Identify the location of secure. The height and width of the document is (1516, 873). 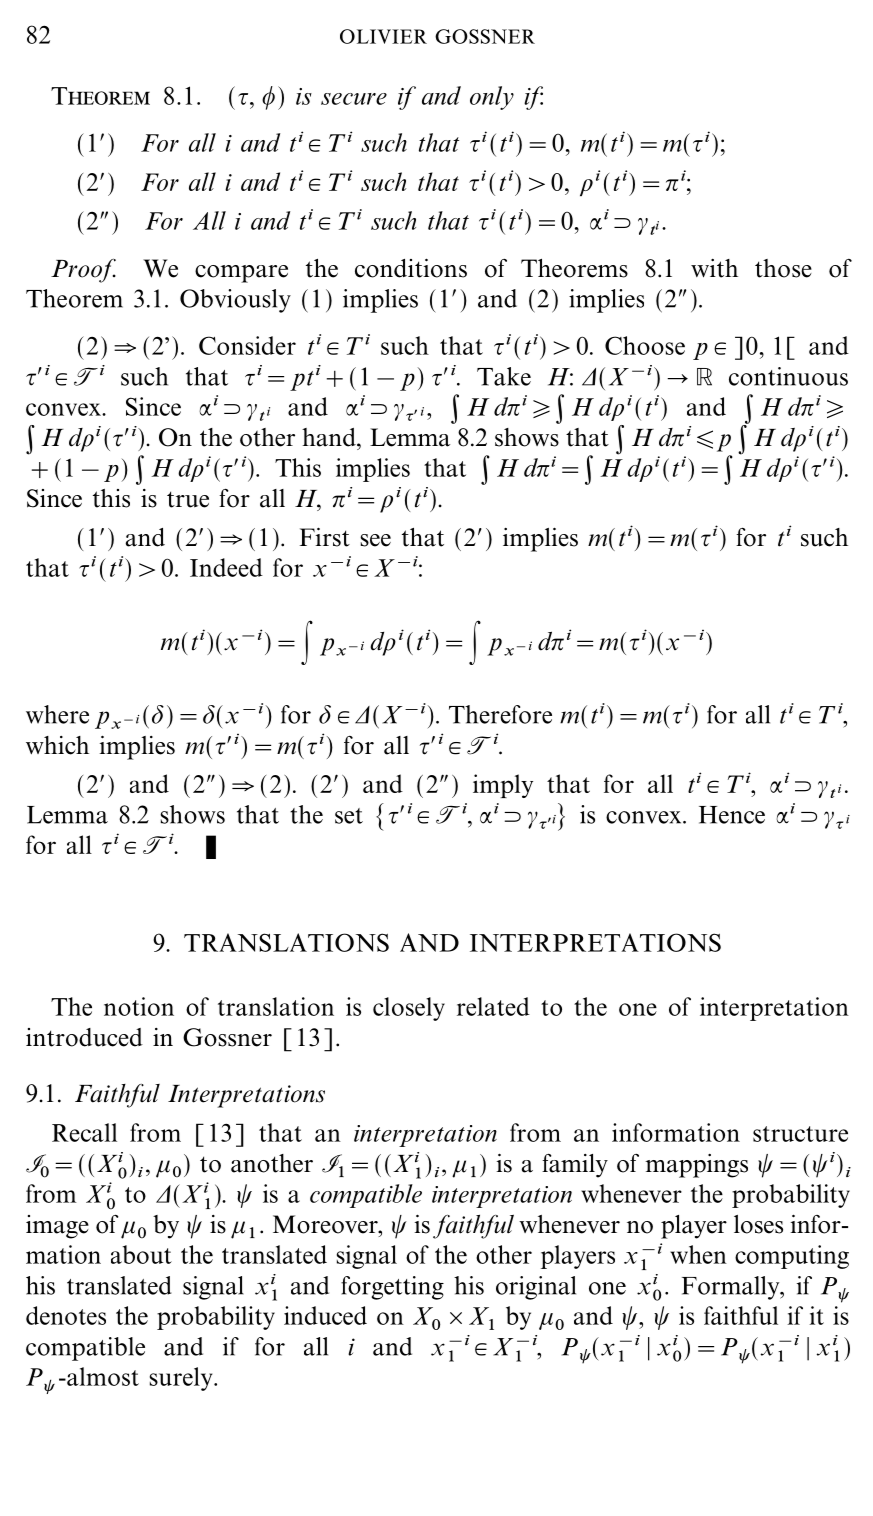
(354, 99).
